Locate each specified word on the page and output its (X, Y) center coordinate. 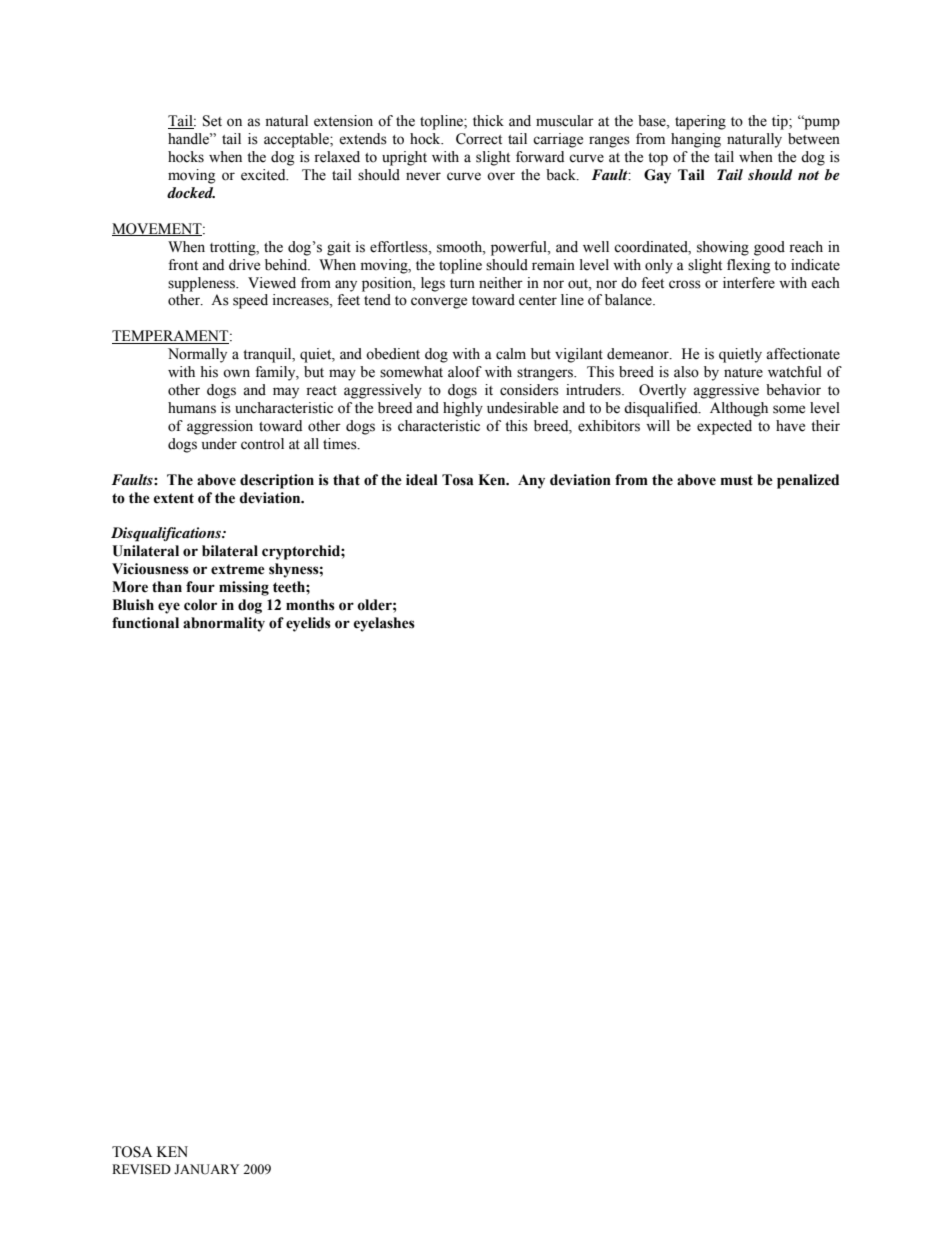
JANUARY (206, 1169)
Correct (479, 139)
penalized (808, 481)
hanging (696, 140)
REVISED (141, 1169)
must (737, 480)
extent (174, 498)
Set (212, 121)
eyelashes (384, 624)
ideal (422, 480)
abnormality (224, 624)
